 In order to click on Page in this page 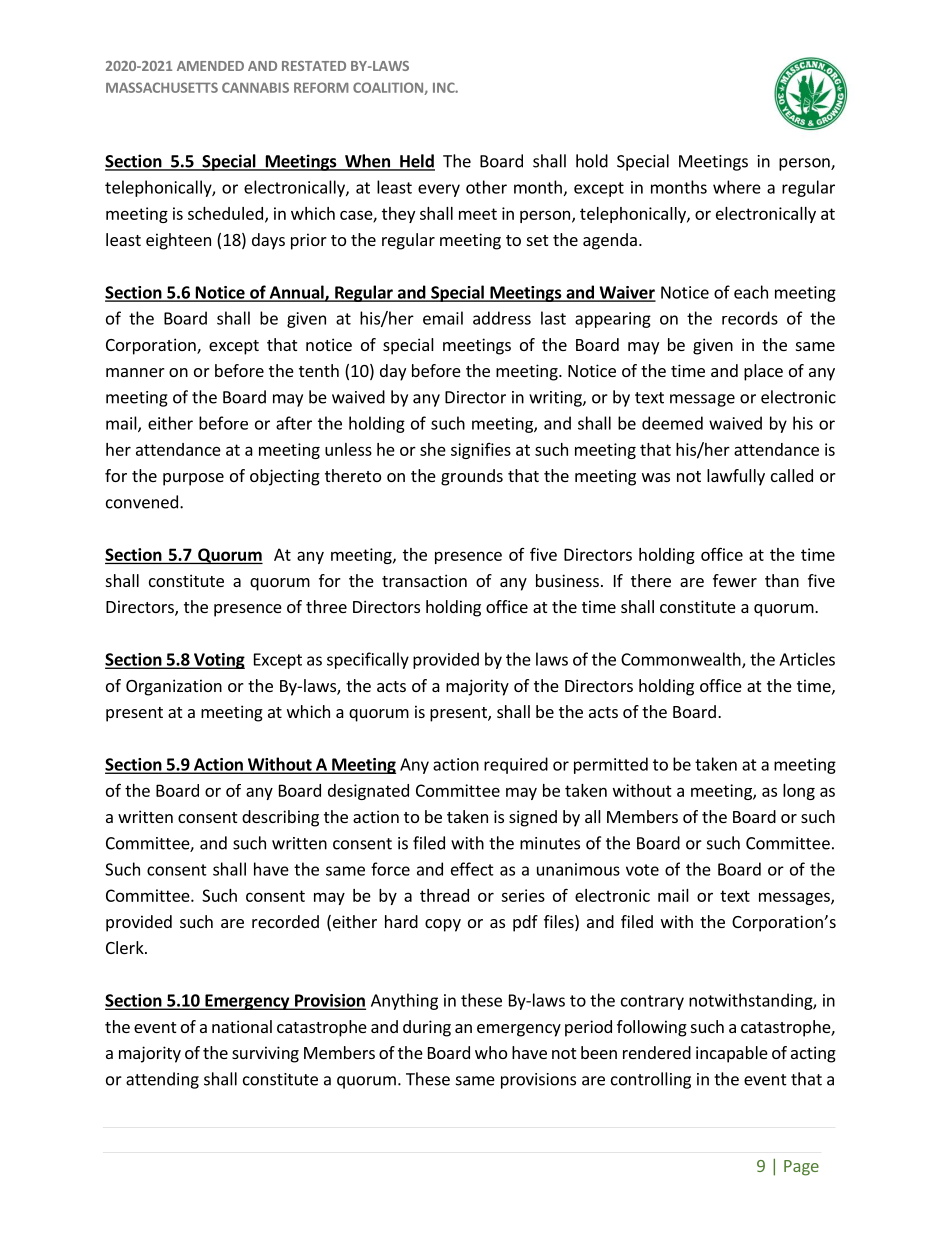, I will do `click(801, 1168)`.
